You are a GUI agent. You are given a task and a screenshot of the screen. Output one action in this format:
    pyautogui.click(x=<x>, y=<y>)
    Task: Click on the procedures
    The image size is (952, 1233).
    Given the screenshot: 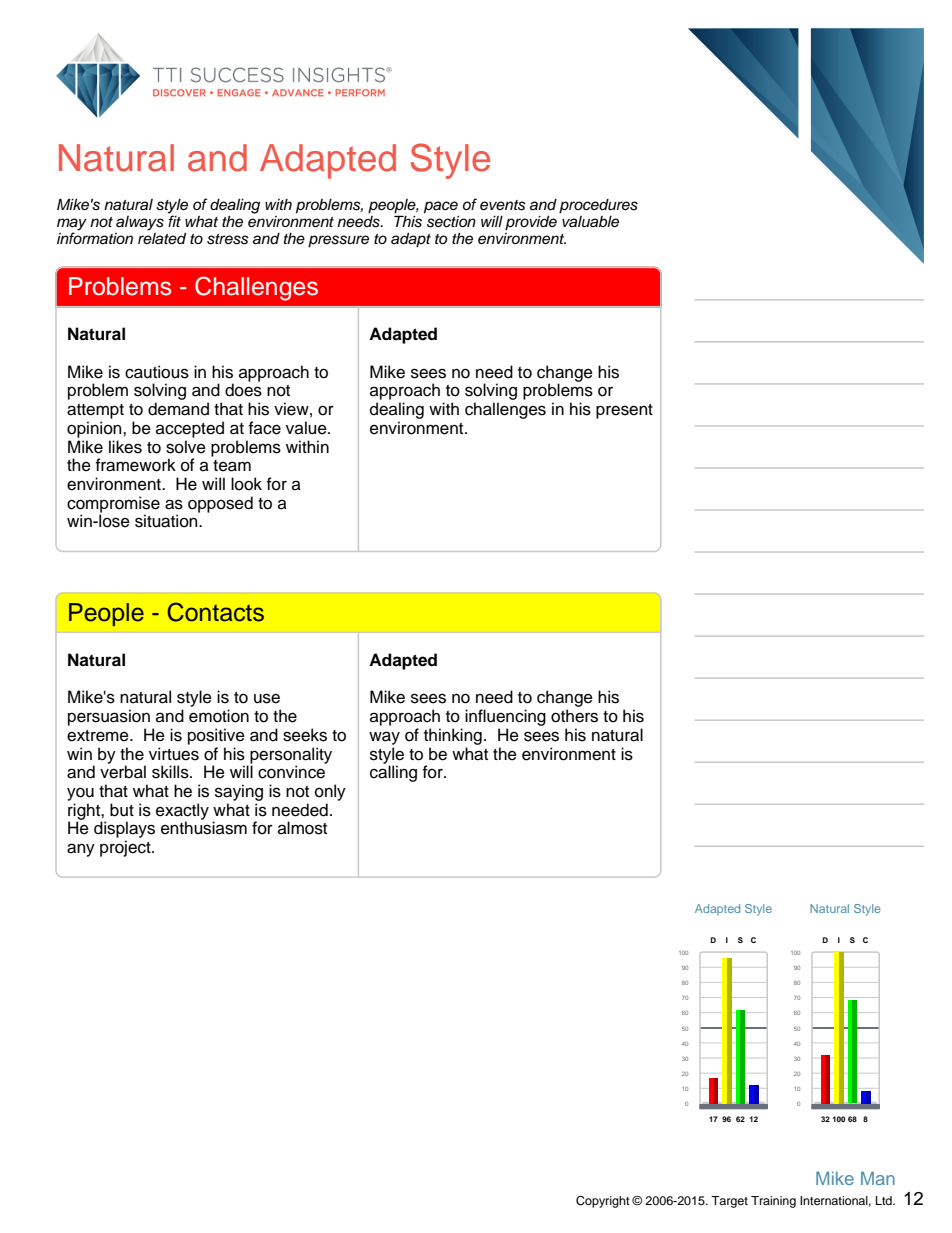 What is the action you would take?
    pyautogui.click(x=598, y=206)
